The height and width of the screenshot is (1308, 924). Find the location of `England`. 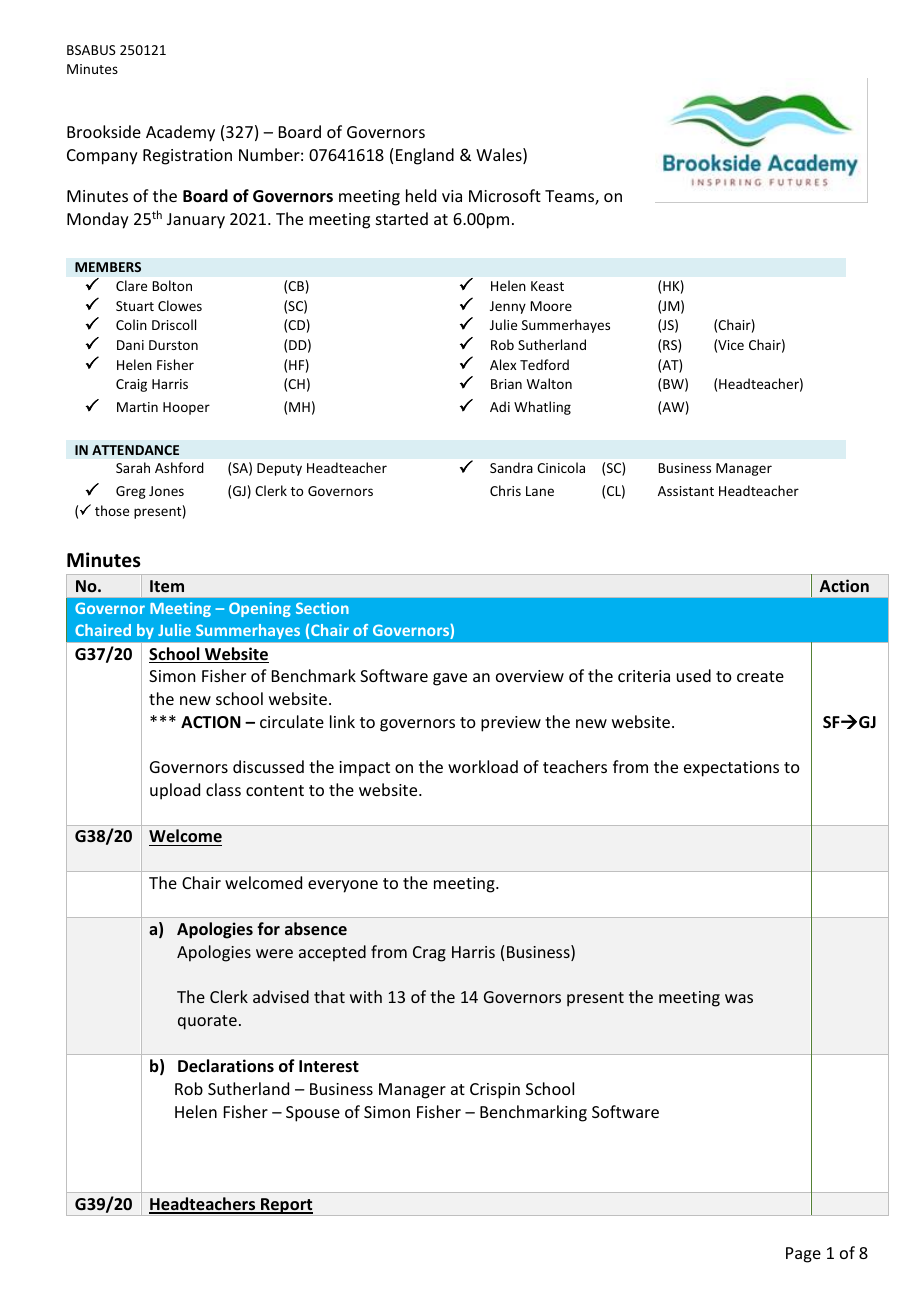

England is located at coordinates (425, 156).
